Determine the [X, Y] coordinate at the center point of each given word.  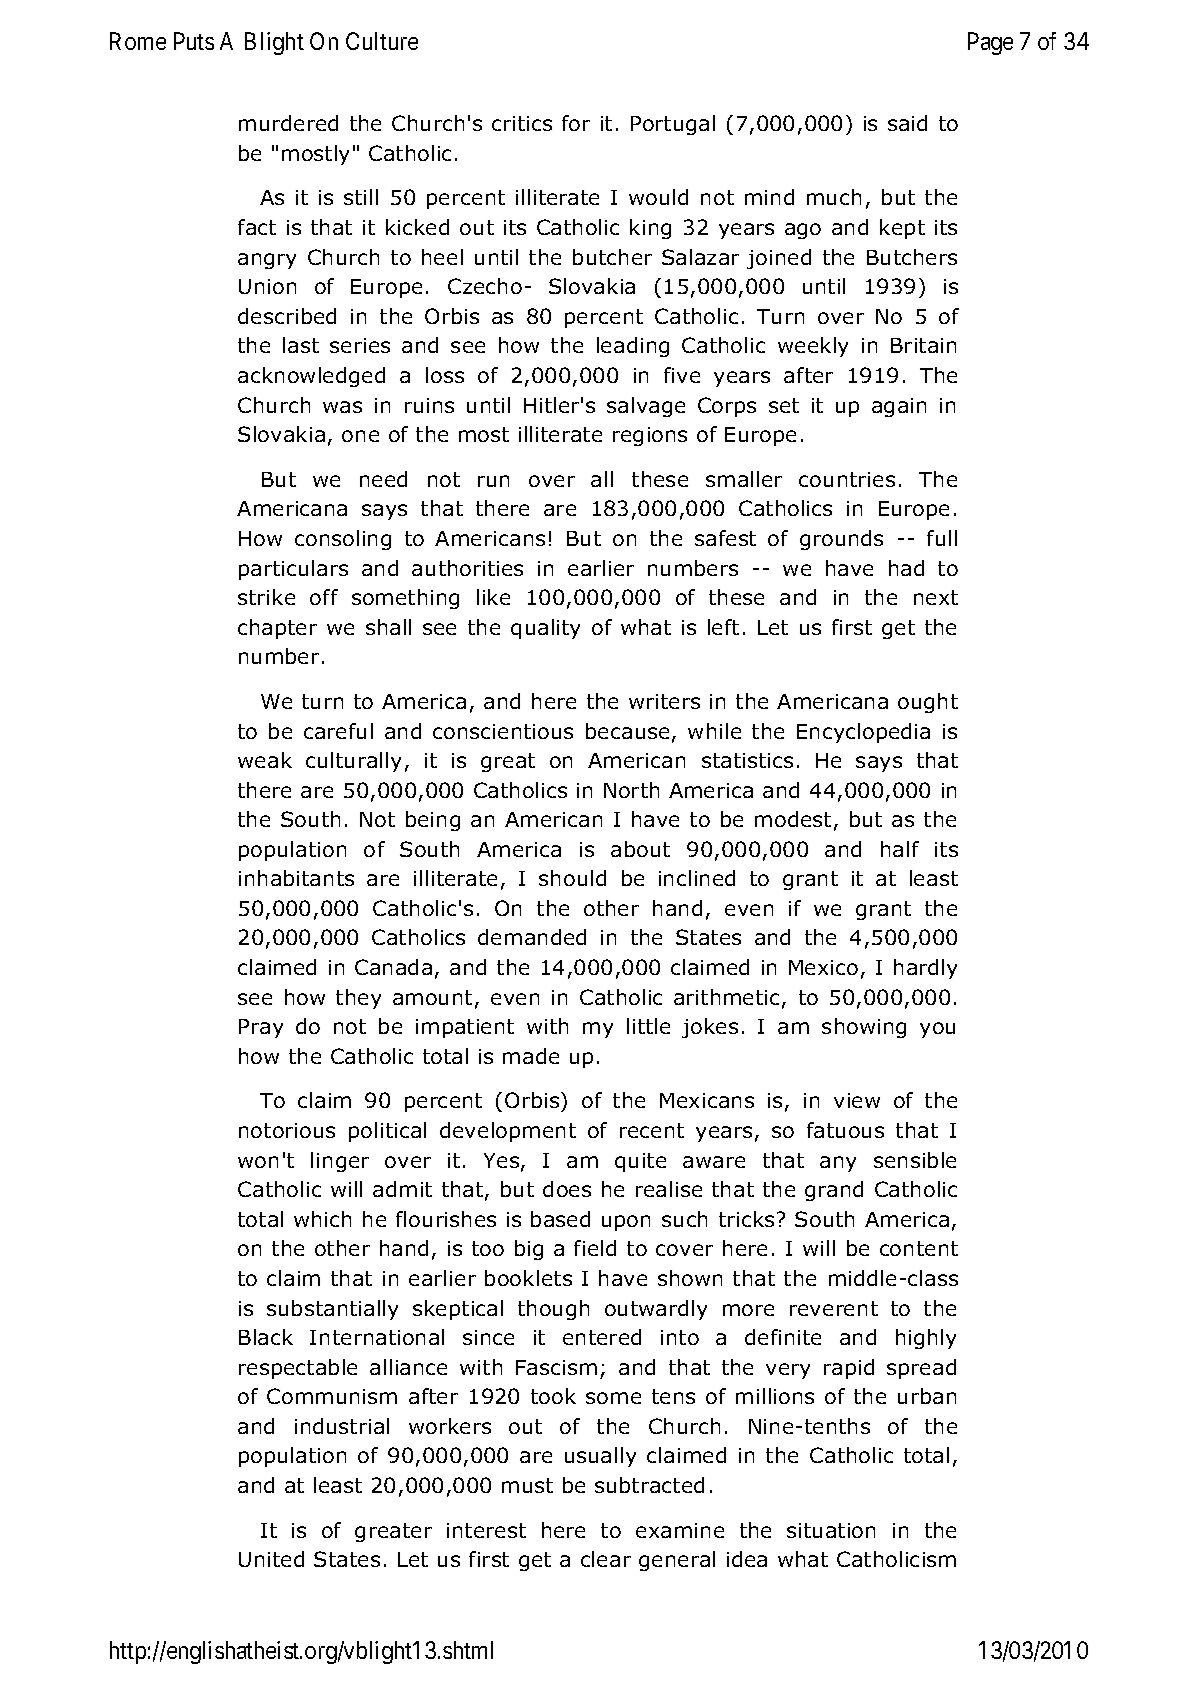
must [527, 1485]
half [900, 849]
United [271, 1559]
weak [265, 760]
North [631, 790]
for [576, 123]
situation [831, 1530]
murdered [288, 123]
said [907, 123]
